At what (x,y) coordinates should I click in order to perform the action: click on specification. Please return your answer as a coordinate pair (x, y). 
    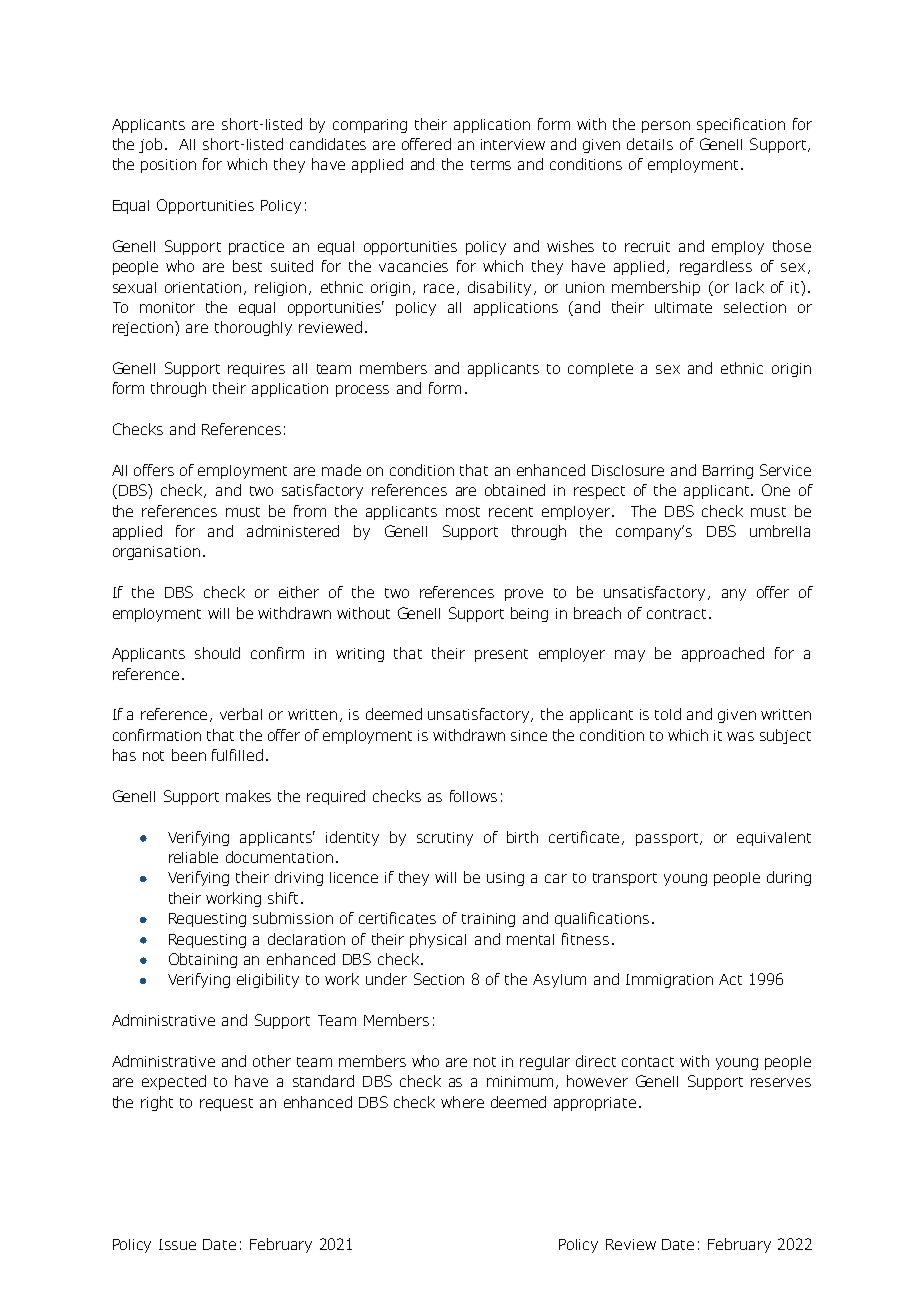
    Looking at the image, I should click on (741, 125).
